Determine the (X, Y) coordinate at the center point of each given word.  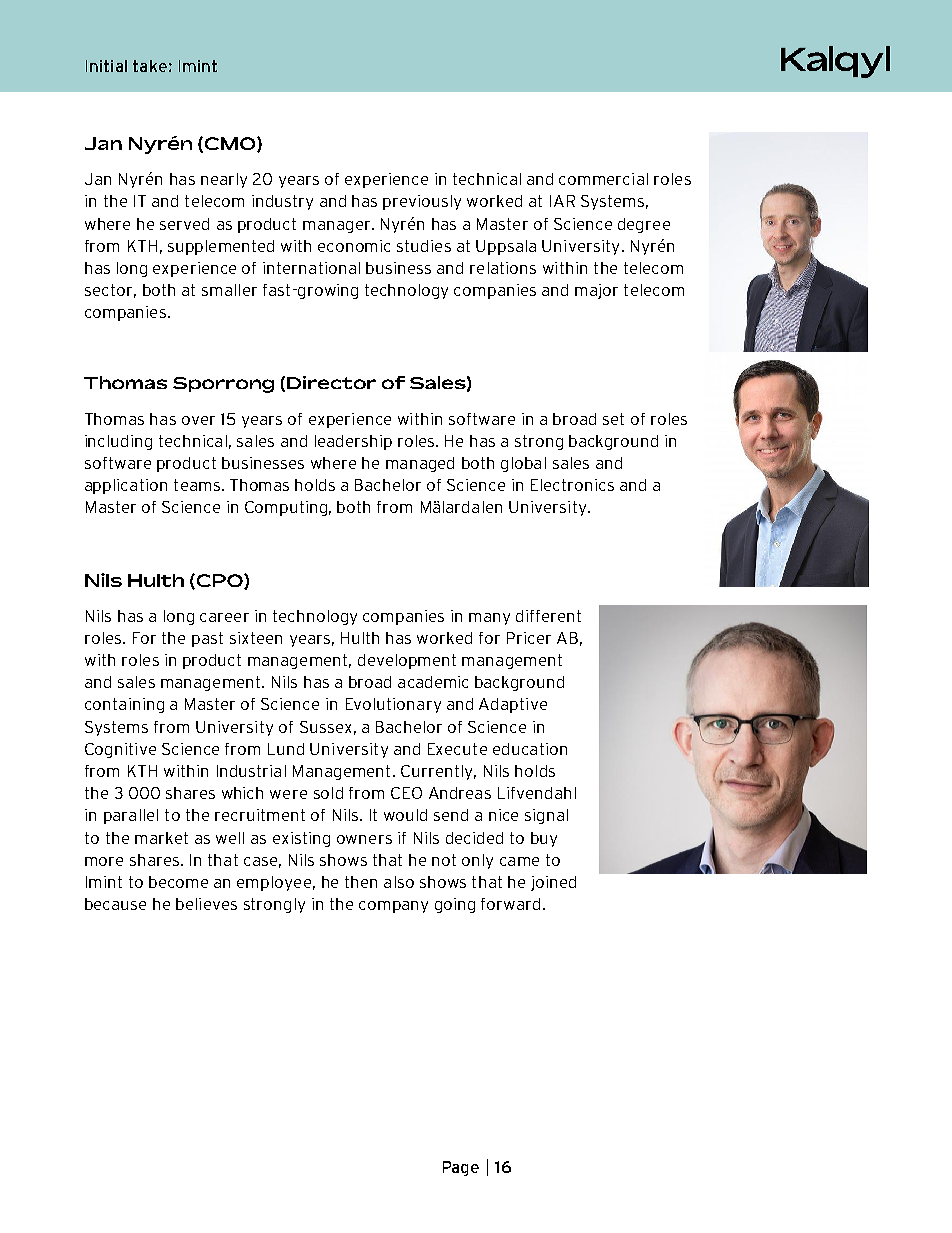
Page (461, 1168)
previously (422, 202)
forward (510, 904)
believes (206, 904)
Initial (106, 66)
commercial (603, 179)
